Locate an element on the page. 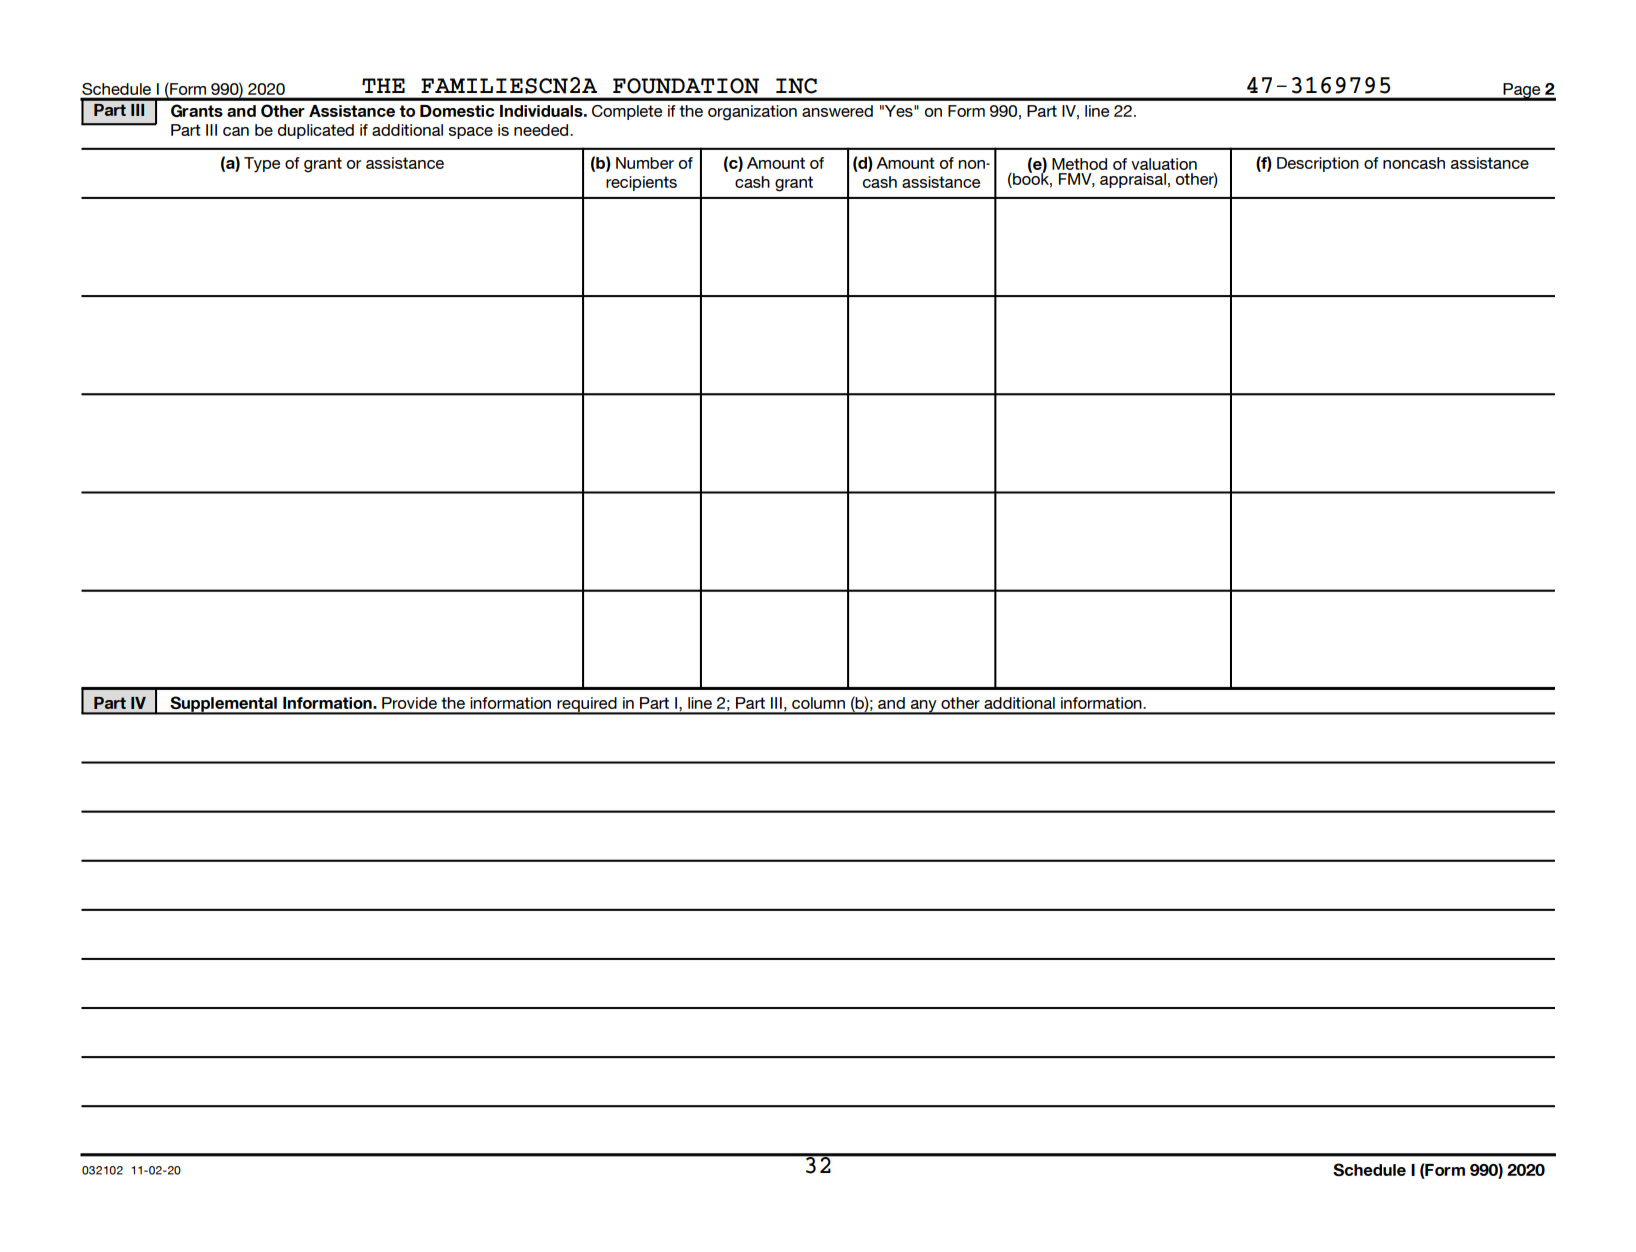  recipients is located at coordinates (641, 183).
